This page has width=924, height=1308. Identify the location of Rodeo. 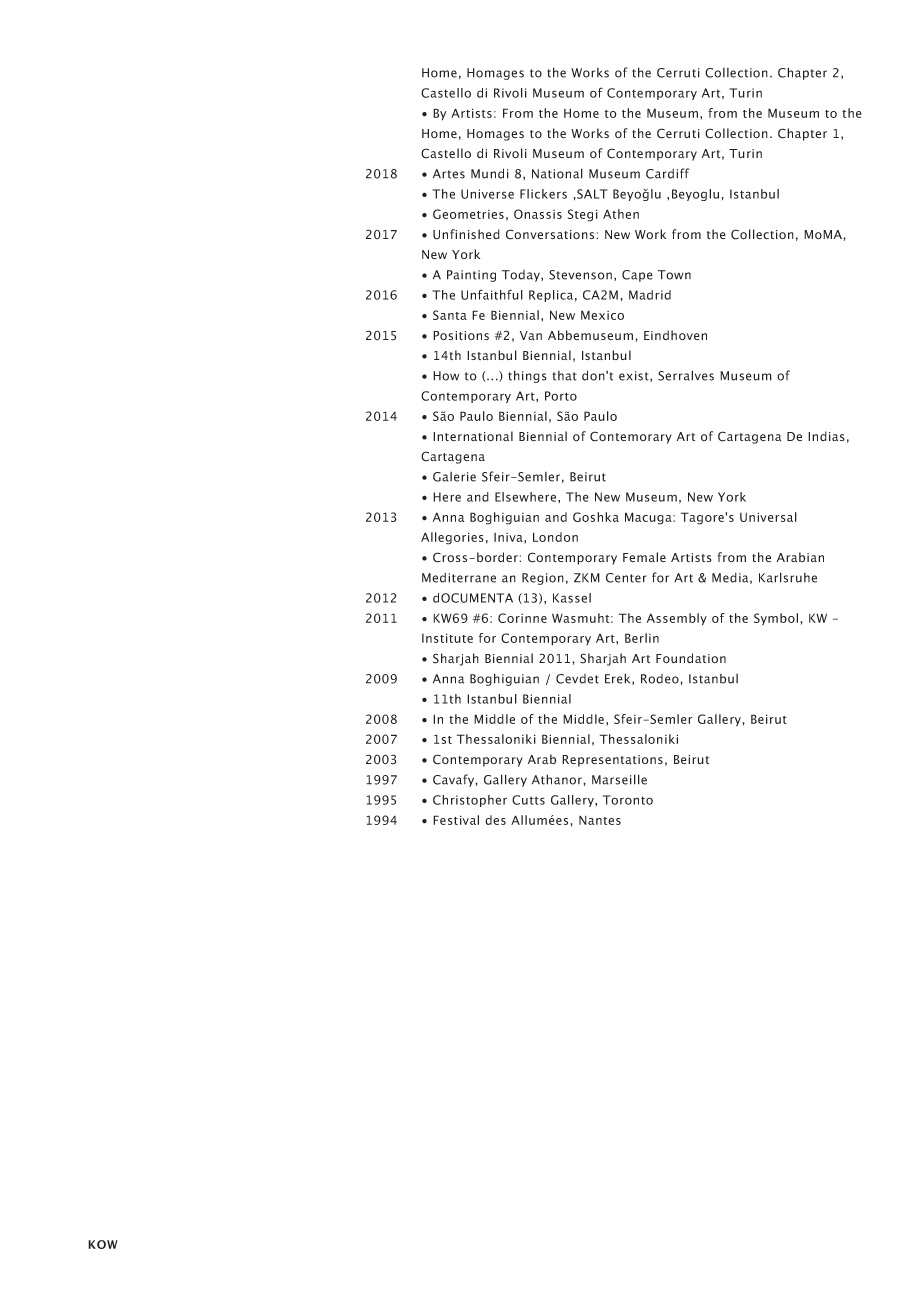
(661, 679).
